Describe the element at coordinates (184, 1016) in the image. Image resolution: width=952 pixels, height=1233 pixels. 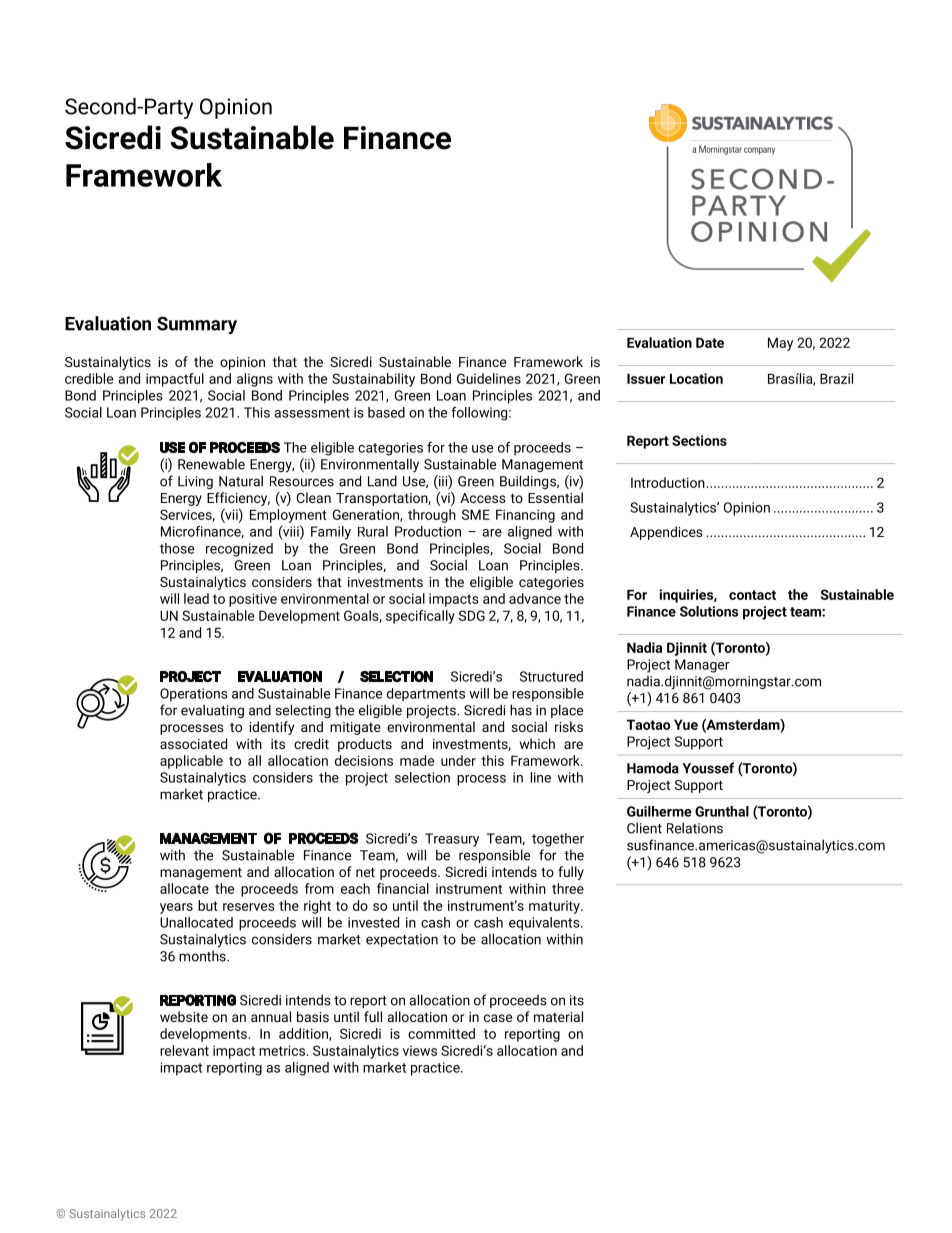
I see `website` at that location.
